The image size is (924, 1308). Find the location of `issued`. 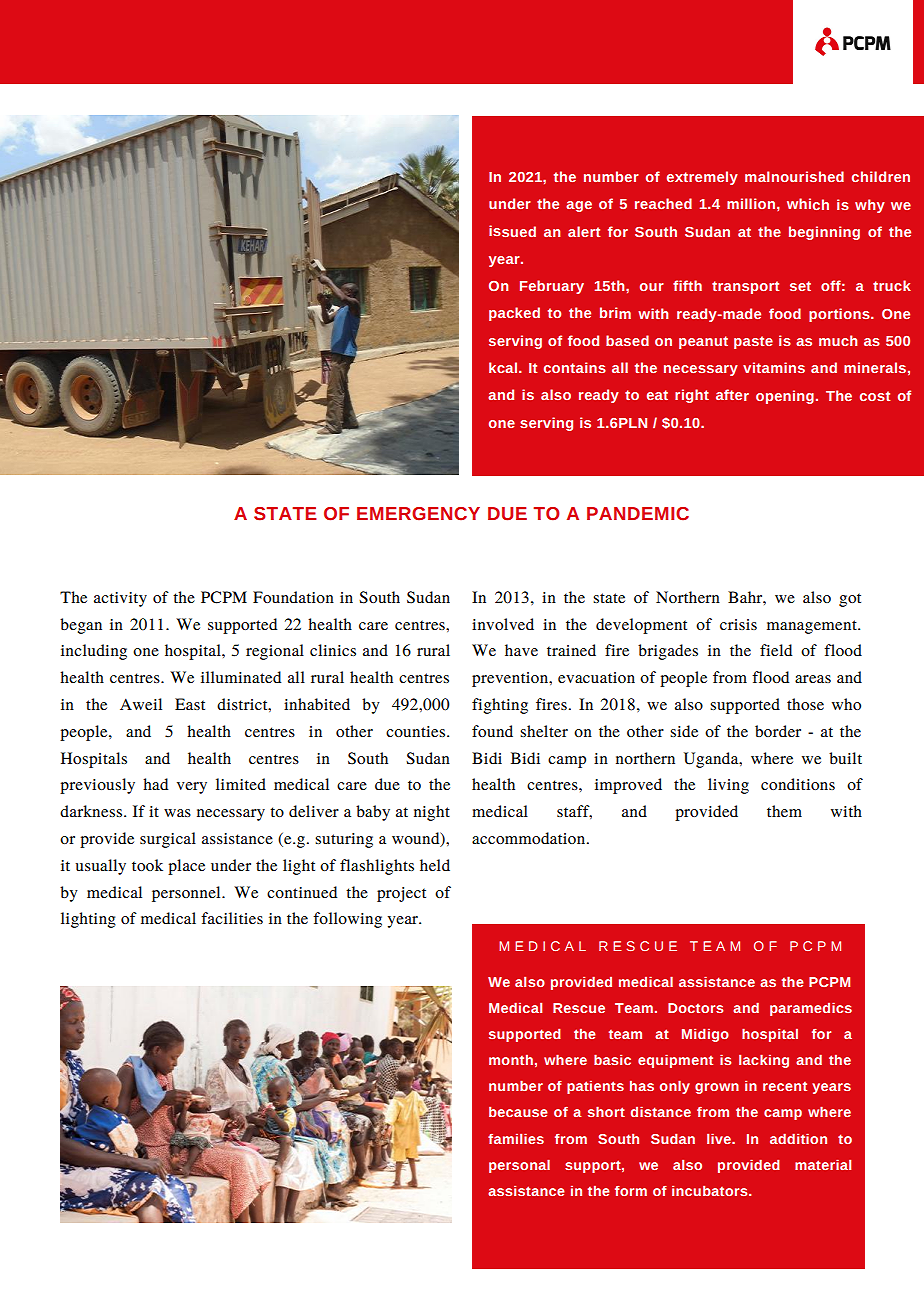

issued is located at coordinates (512, 231).
